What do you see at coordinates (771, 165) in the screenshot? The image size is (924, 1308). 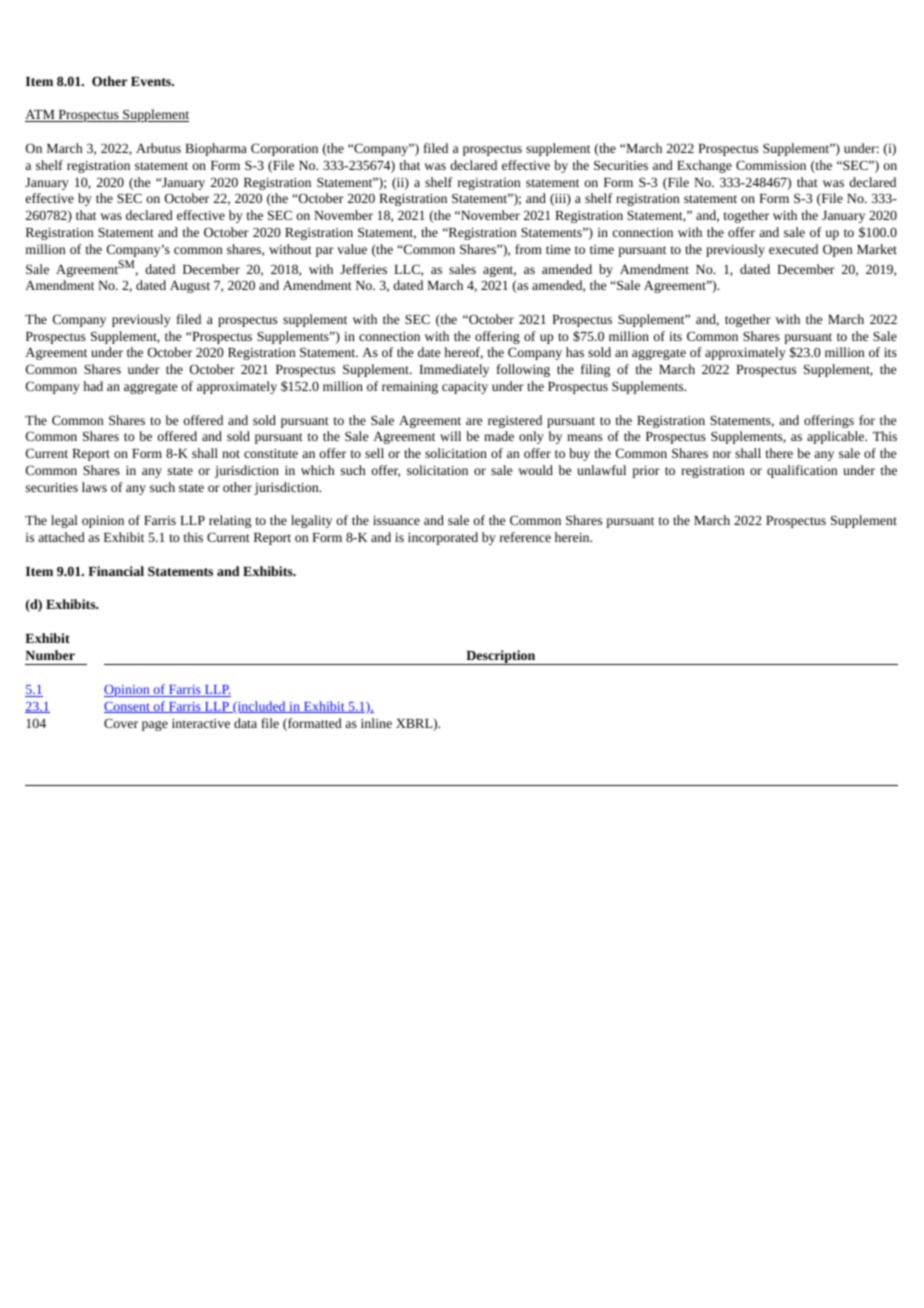 I see `Commission` at bounding box center [771, 165].
